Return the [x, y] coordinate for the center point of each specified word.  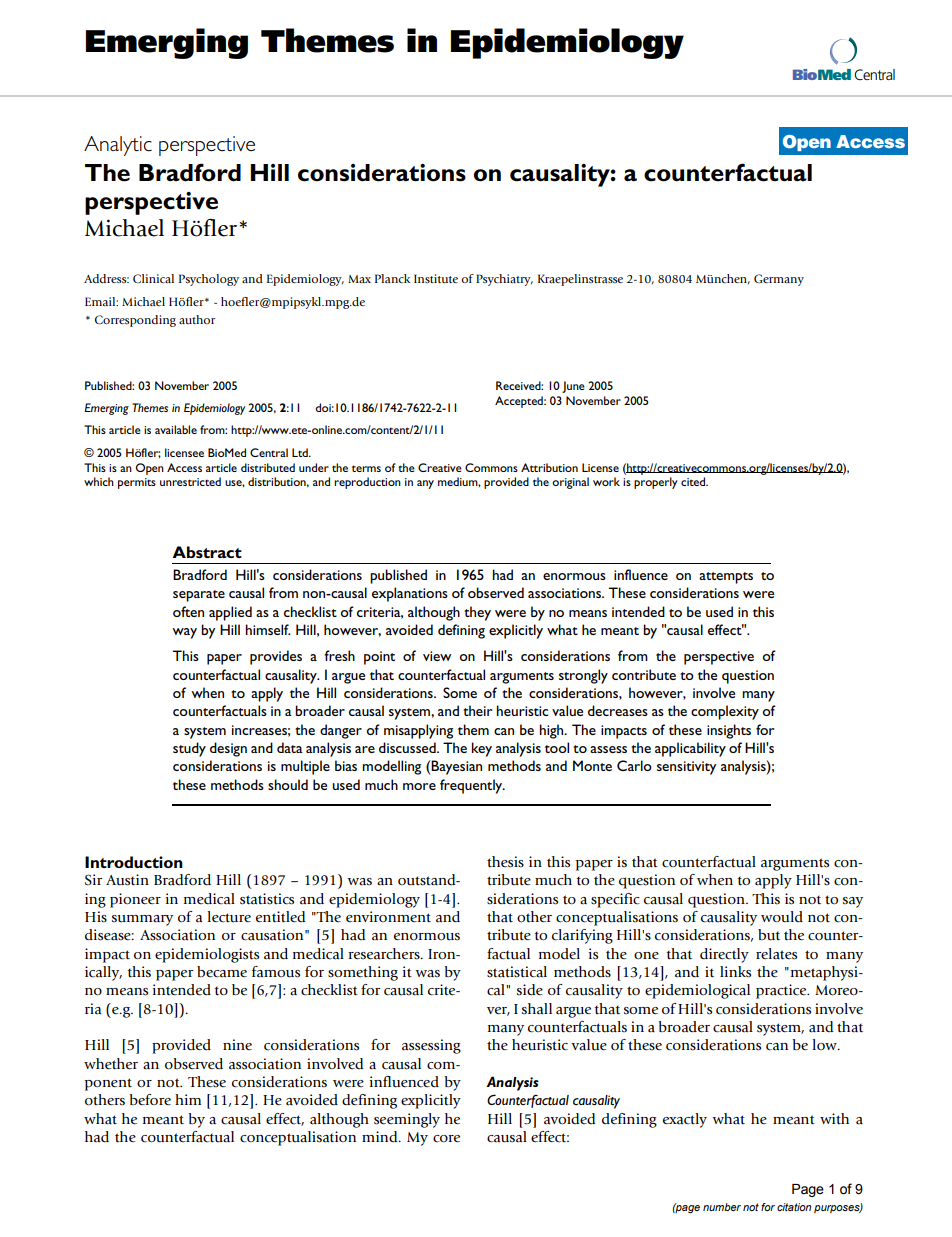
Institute [436, 278]
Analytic [118, 146]
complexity [725, 712]
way [184, 633]
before [150, 1100]
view [437, 656]
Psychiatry [504, 280]
